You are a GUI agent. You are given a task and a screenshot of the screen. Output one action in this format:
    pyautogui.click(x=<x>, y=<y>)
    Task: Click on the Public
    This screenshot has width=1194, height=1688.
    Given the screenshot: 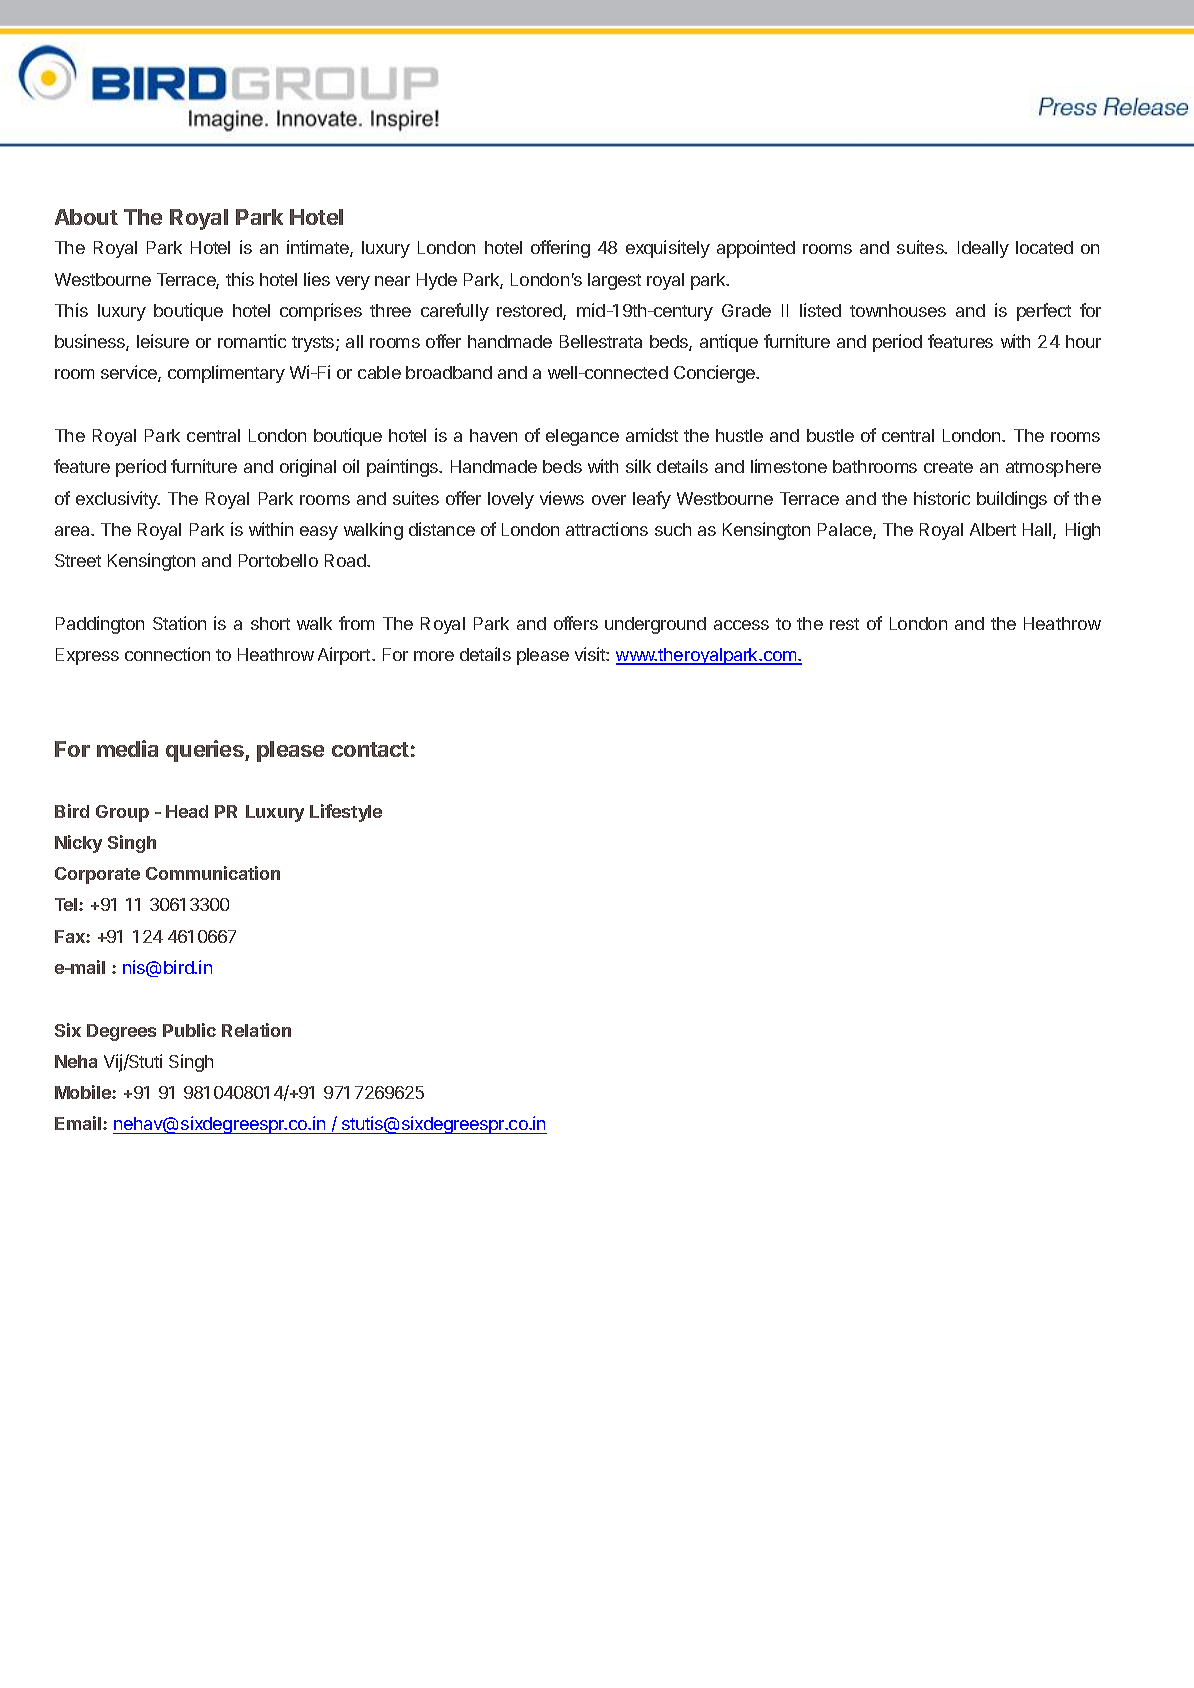 What is the action you would take?
    pyautogui.click(x=189, y=1030)
